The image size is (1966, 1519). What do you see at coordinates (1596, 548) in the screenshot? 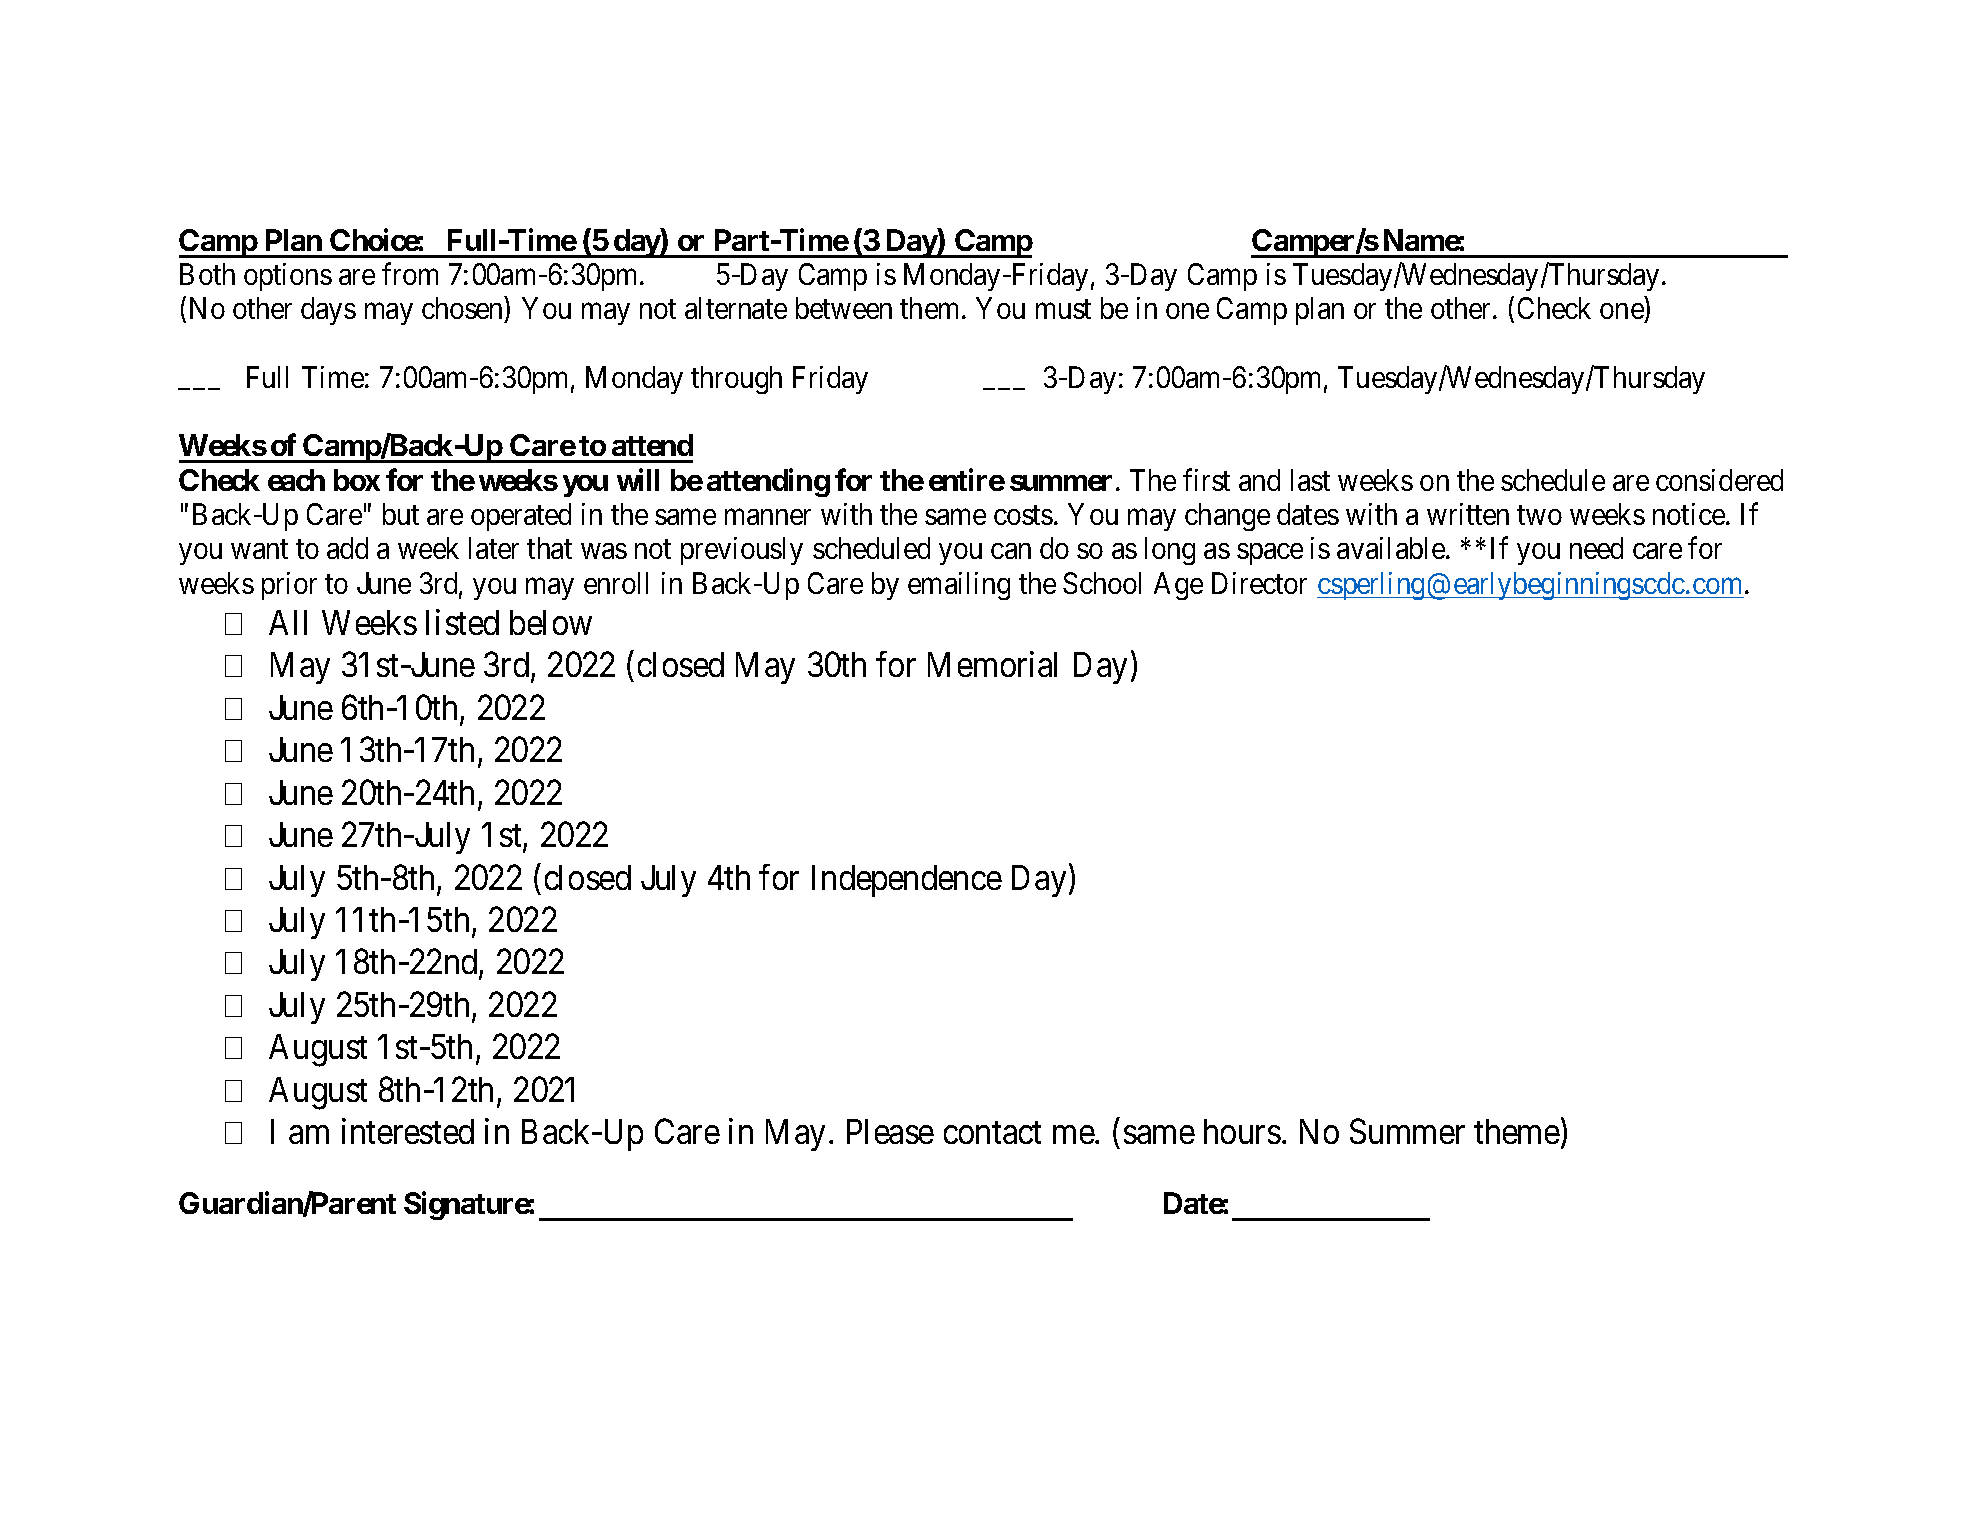
I see `need` at bounding box center [1596, 548].
